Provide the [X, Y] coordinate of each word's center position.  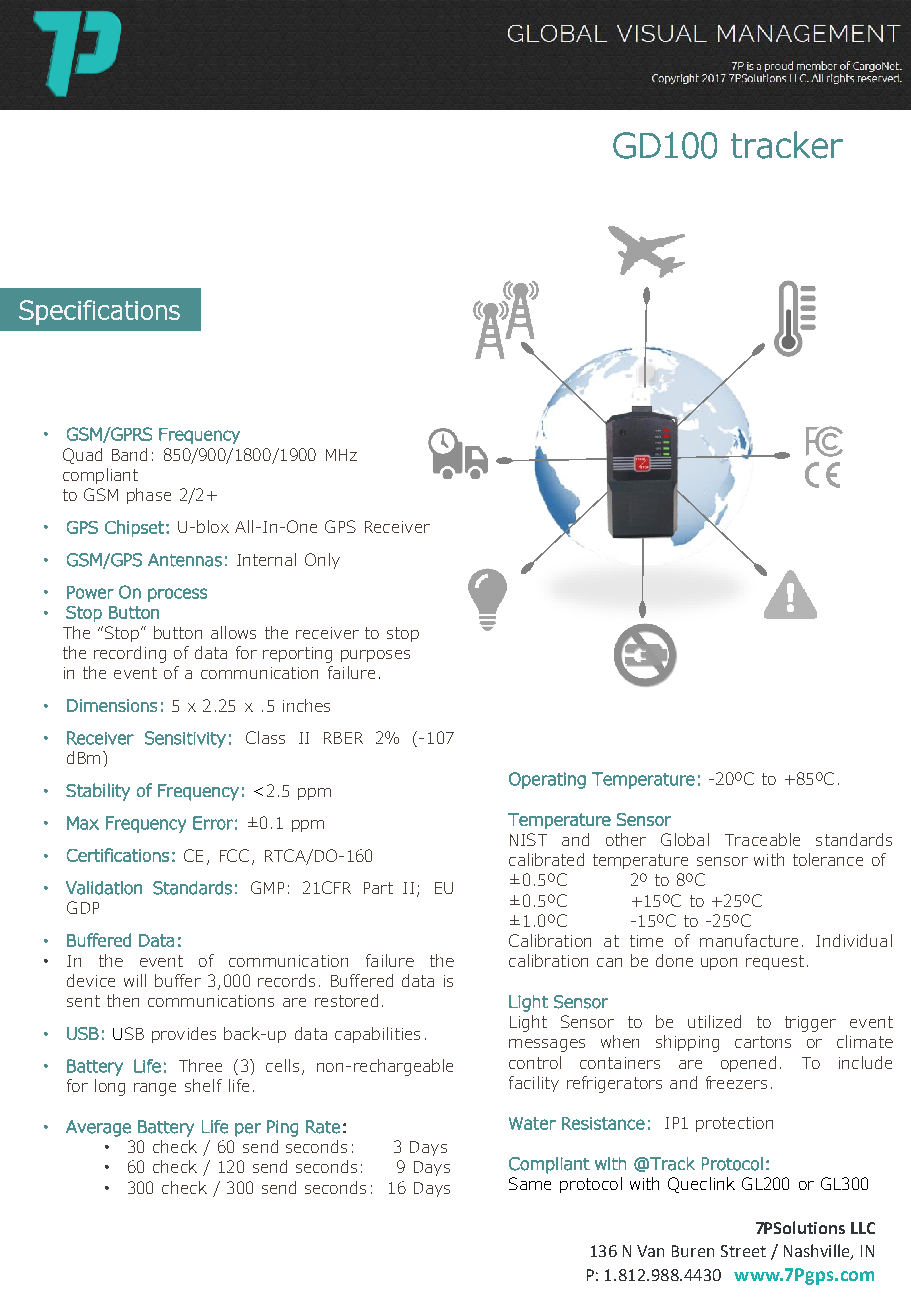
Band [129, 454]
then [123, 1000]
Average [98, 1128]
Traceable [762, 839]
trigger [810, 1024]
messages [547, 1045]
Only [322, 561]
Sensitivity [185, 739]
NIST [528, 839]
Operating [547, 780]
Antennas [185, 560]
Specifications [99, 312]
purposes [375, 656]
